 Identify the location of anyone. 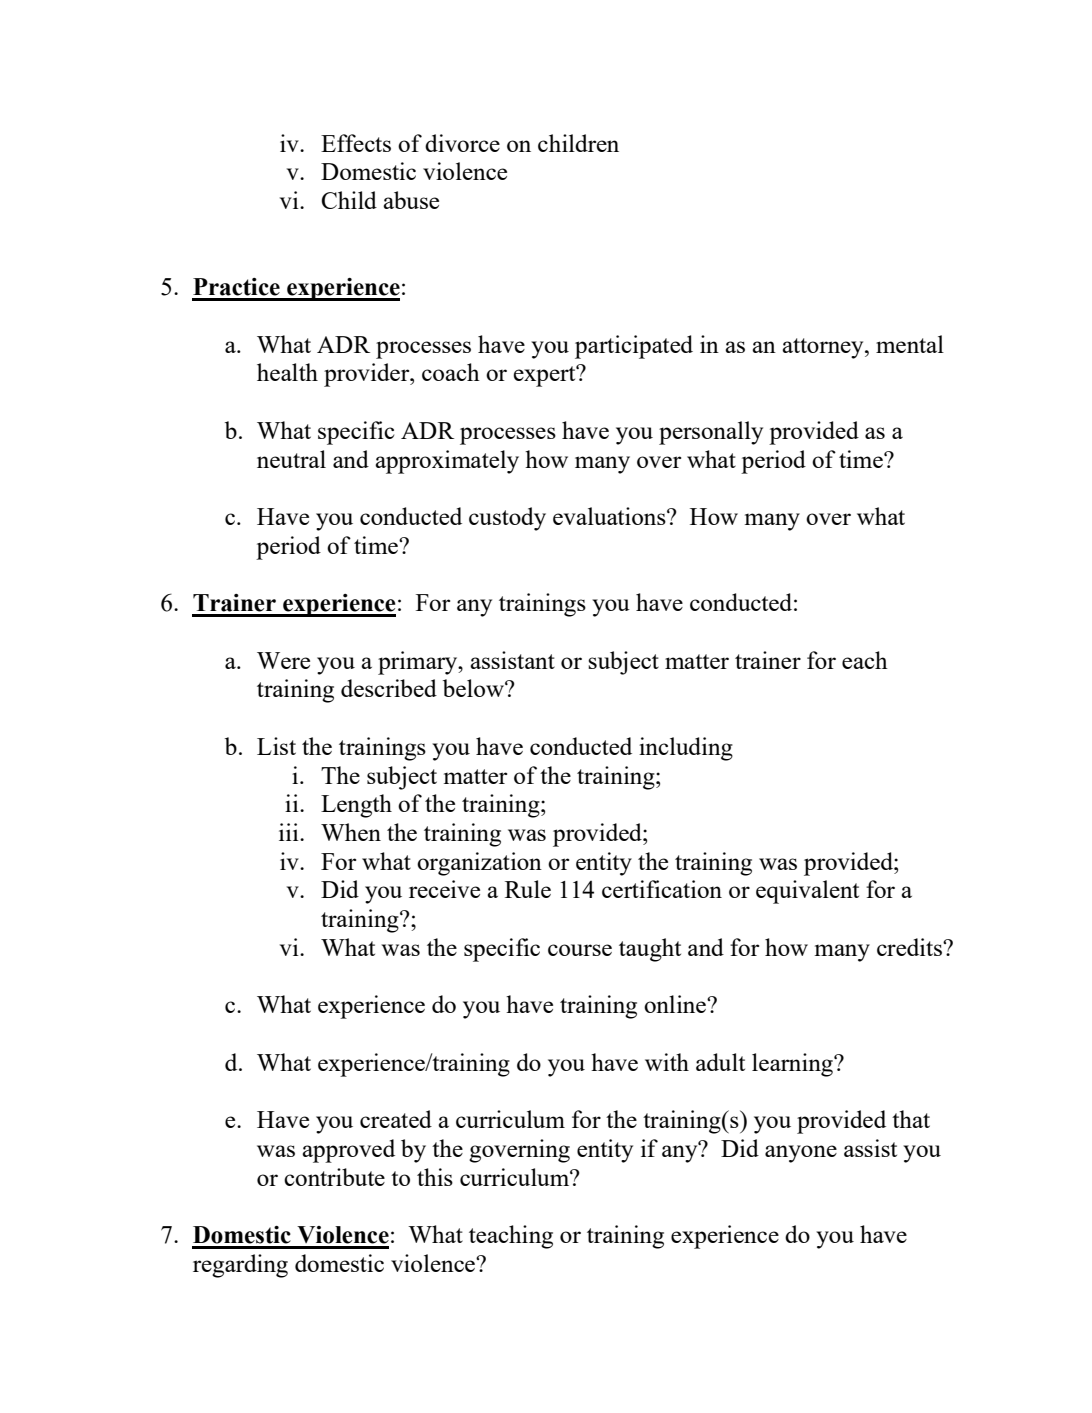
(801, 1154).
